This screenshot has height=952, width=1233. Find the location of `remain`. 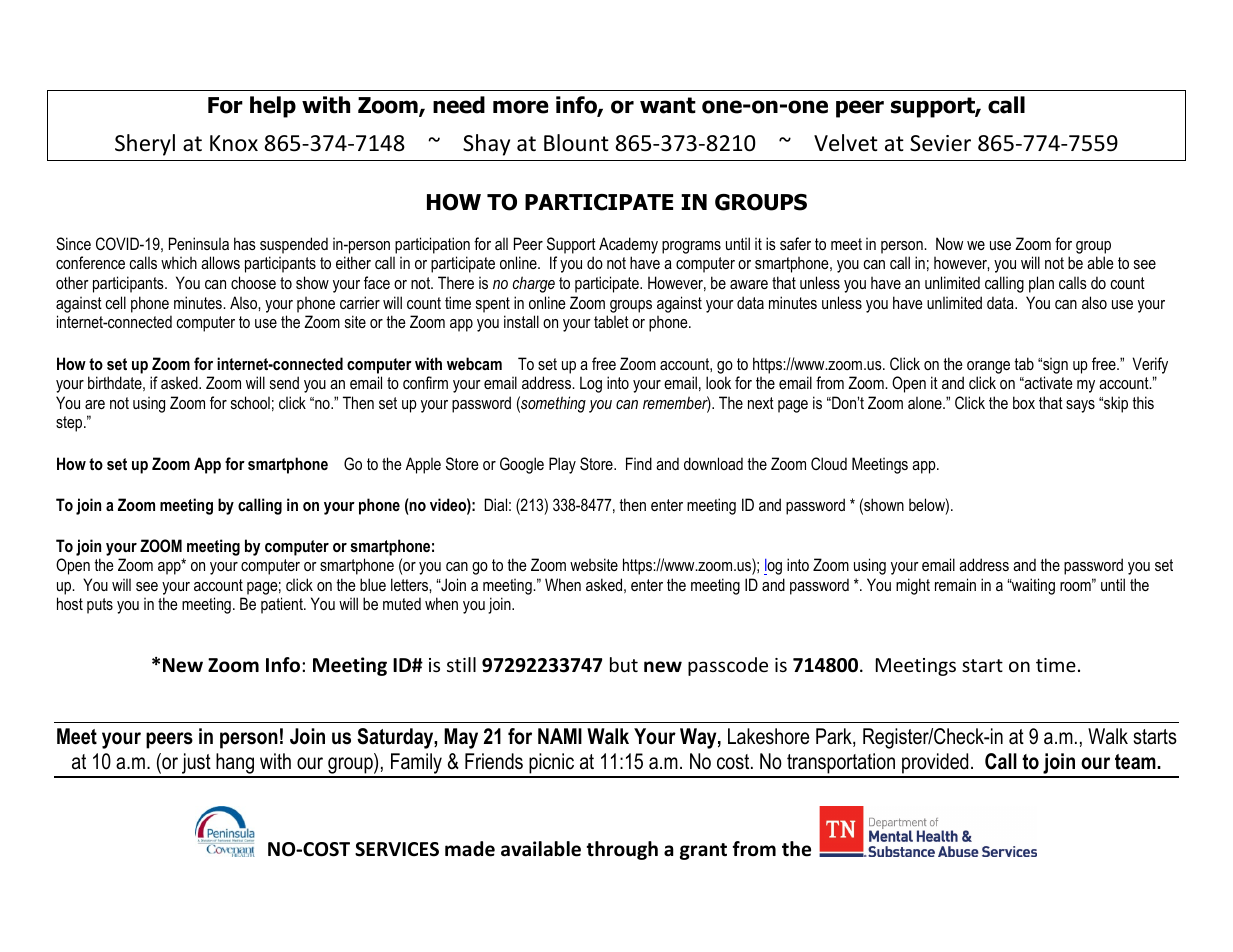

remain is located at coordinates (955, 584).
